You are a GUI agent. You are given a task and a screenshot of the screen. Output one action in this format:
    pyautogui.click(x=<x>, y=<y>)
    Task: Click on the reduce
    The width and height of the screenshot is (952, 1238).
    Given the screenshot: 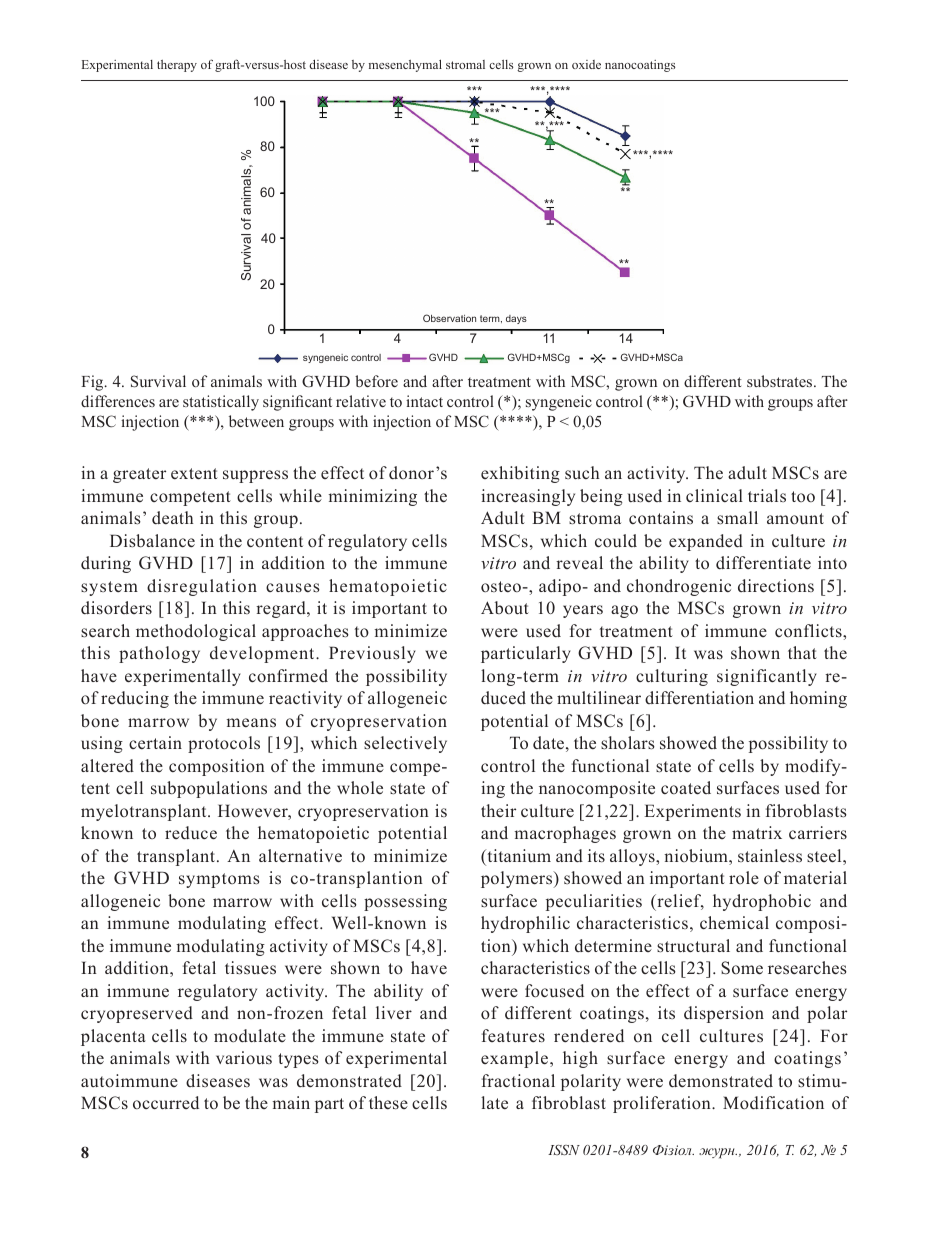 What is the action you would take?
    pyautogui.click(x=191, y=833)
